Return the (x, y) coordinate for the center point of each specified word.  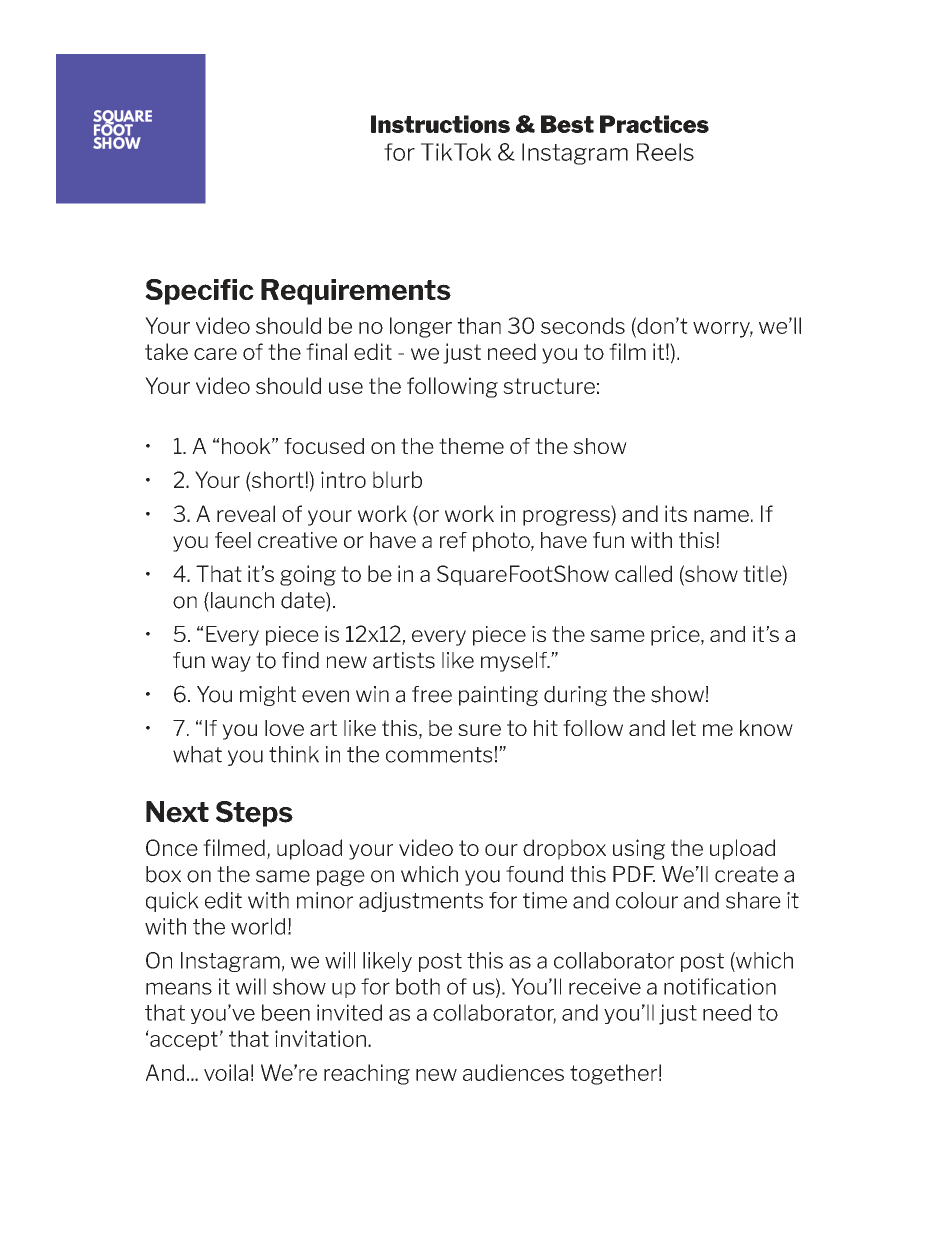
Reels (665, 152)
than (479, 325)
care (215, 354)
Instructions (440, 124)
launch (241, 600)
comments (439, 755)
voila (226, 1072)
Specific (199, 292)
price (676, 636)
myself (515, 662)
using (639, 849)
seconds (583, 325)
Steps (254, 814)
